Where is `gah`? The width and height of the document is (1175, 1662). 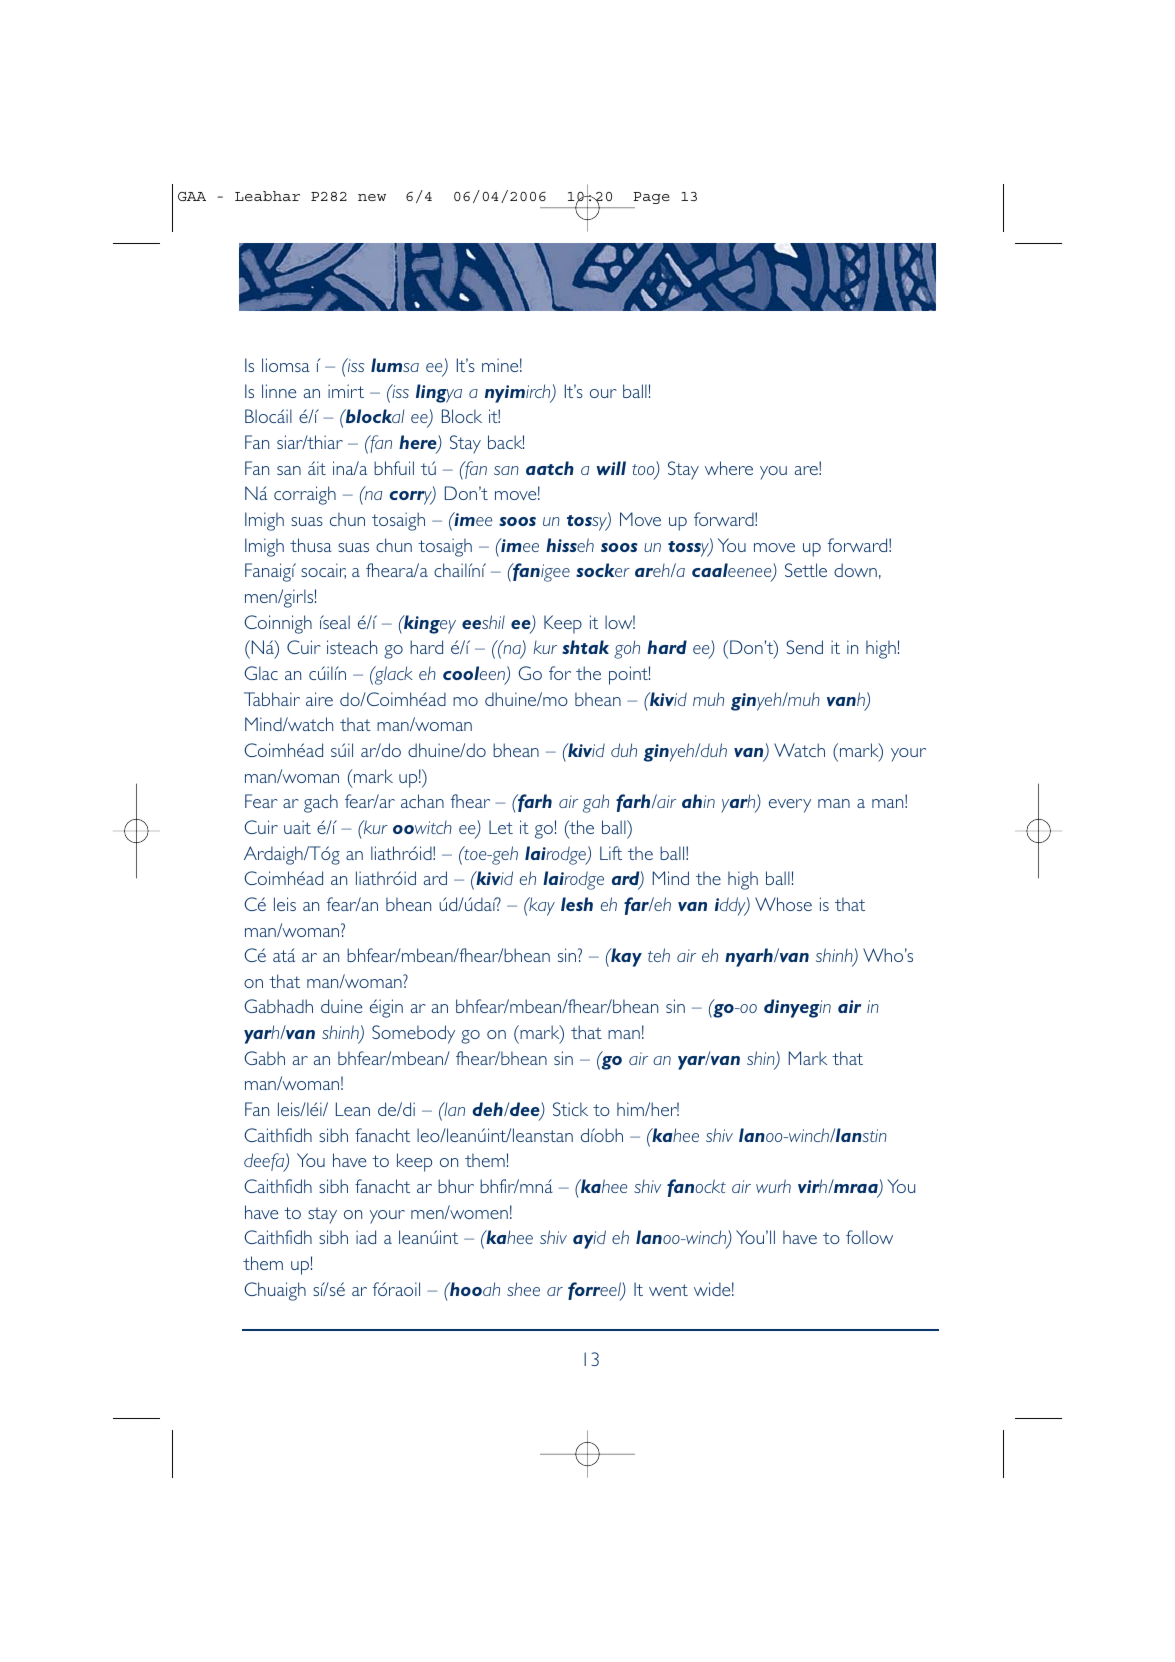
gah is located at coordinates (596, 803).
